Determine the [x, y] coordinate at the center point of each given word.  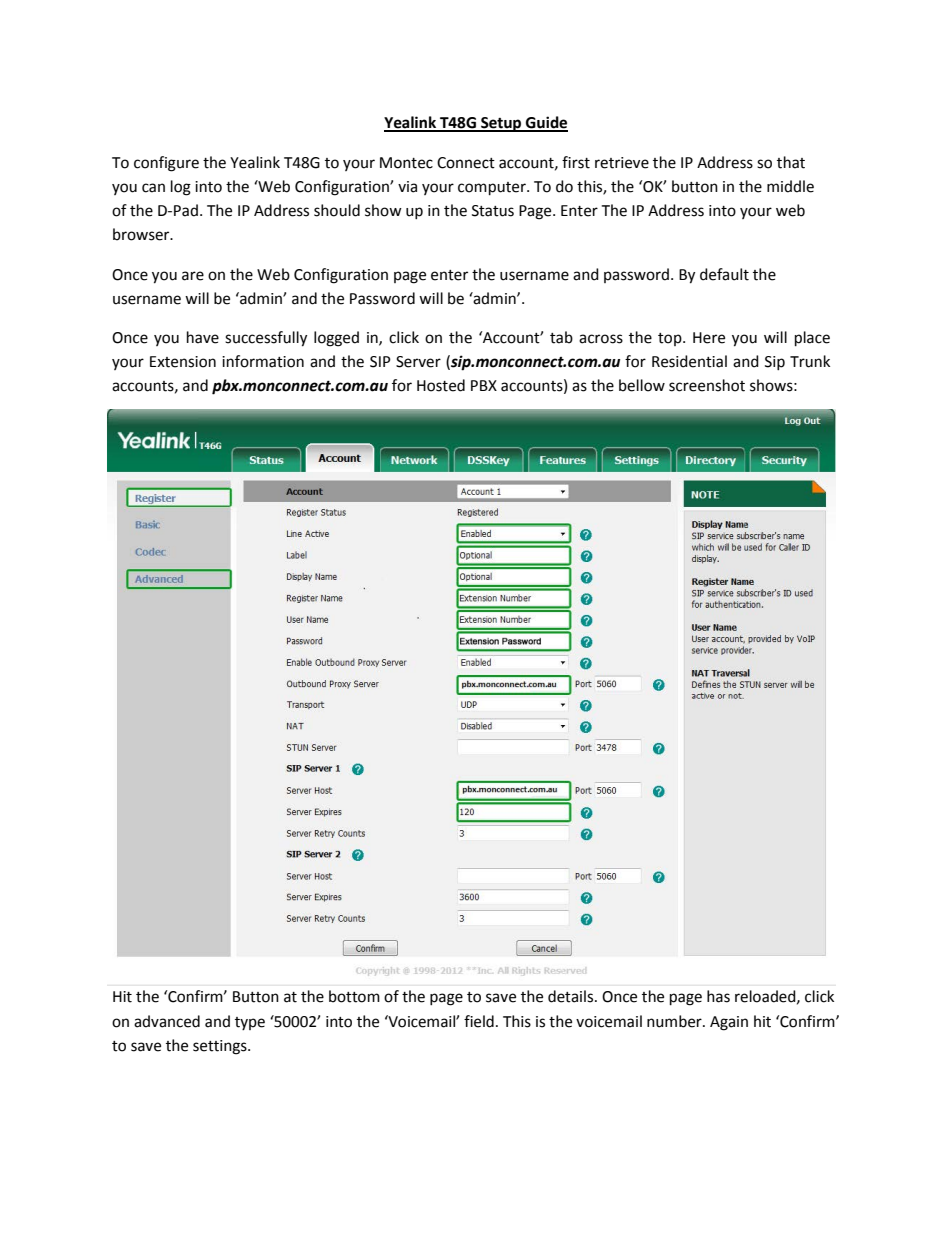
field [479, 1021]
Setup [501, 124]
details [572, 996]
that [791, 162]
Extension [183, 362]
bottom [354, 996]
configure [166, 164]
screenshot [707, 385]
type [250, 1023]
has [718, 996]
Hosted [441, 385]
